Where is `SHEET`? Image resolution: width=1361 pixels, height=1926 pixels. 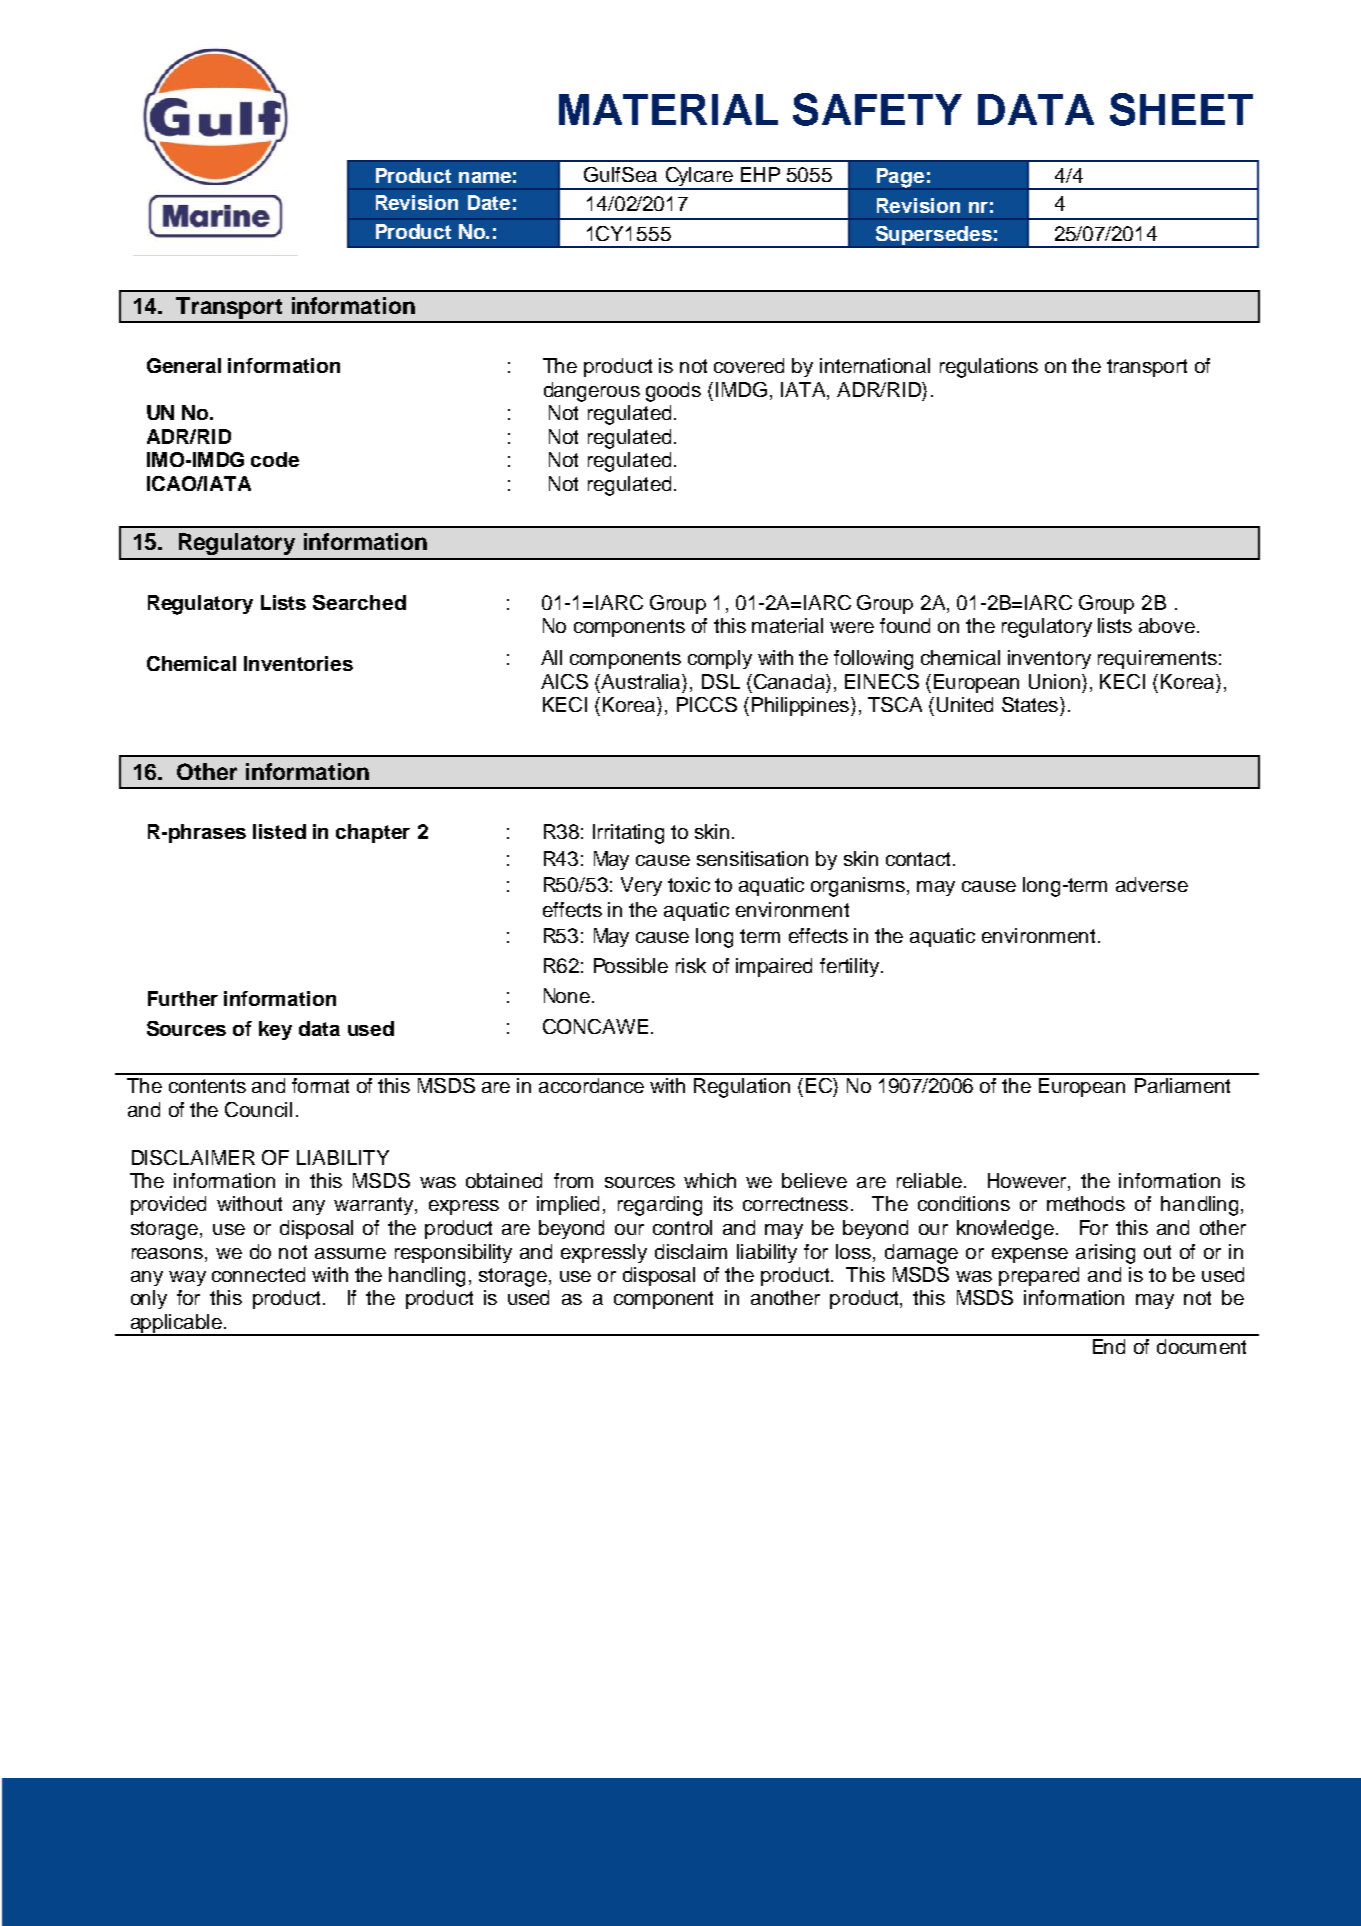
SHEET is located at coordinates (1181, 109).
